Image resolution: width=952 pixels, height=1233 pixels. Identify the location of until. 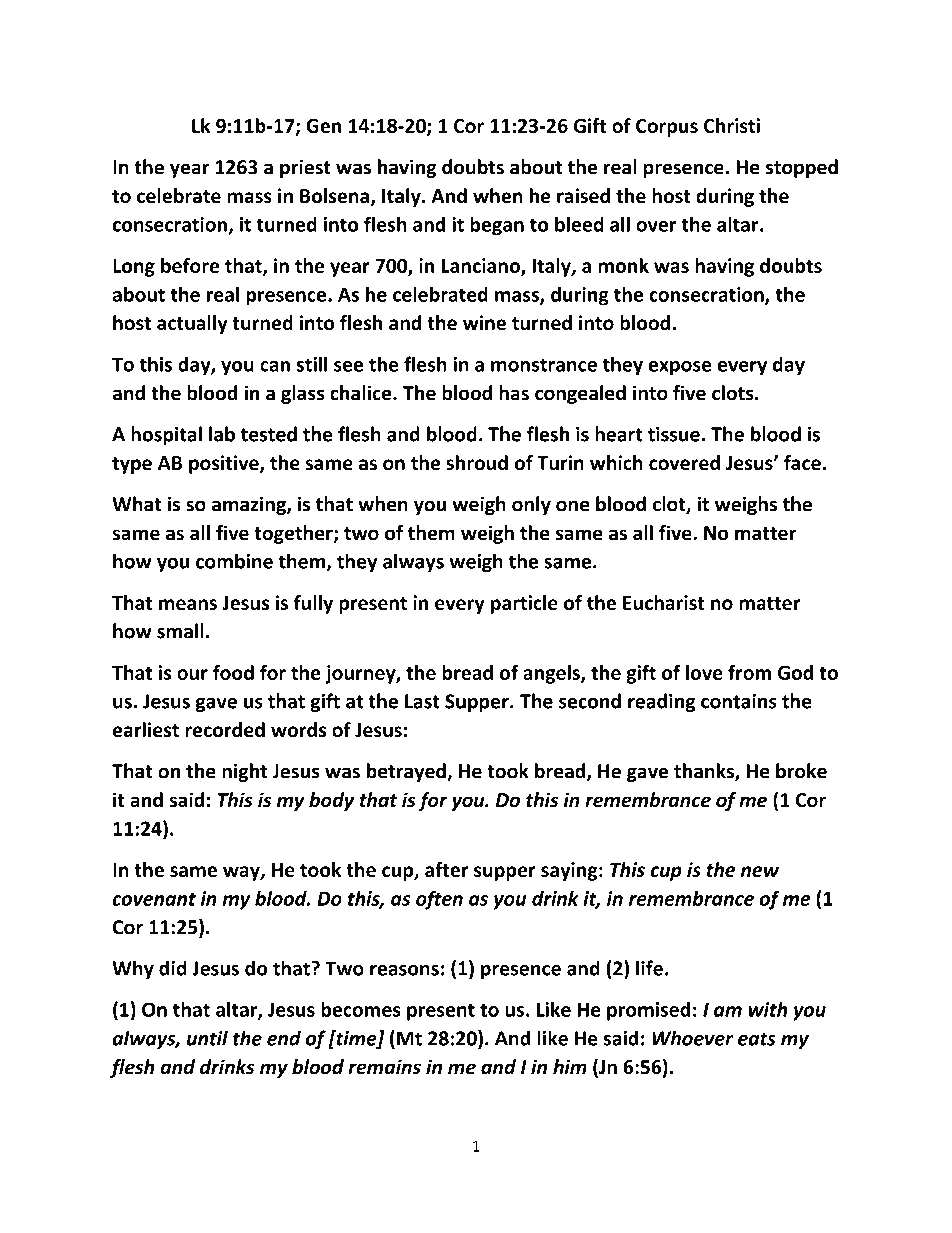
(207, 1038).
